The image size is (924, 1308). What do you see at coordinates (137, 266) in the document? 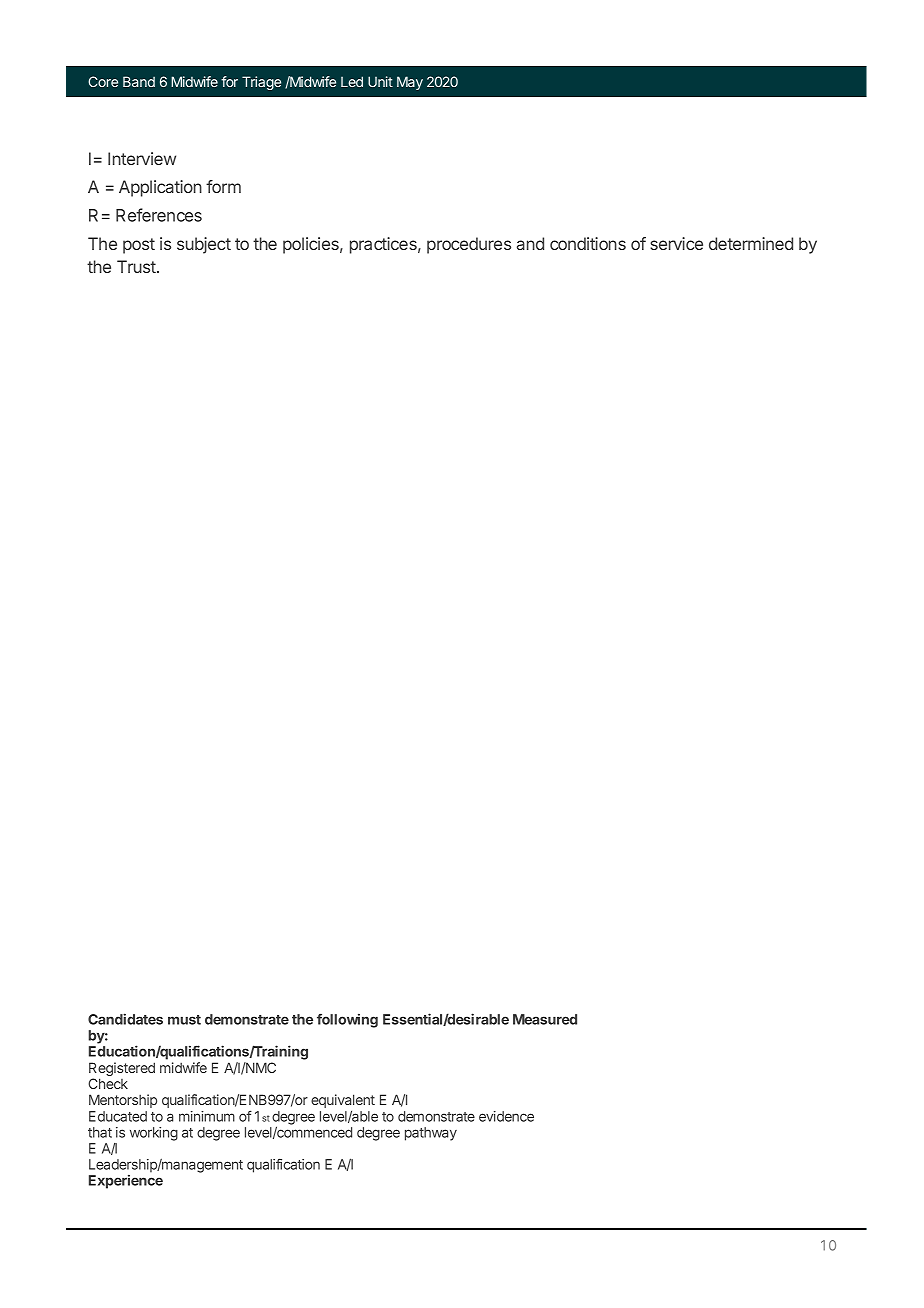
I see `Trust` at bounding box center [137, 266].
